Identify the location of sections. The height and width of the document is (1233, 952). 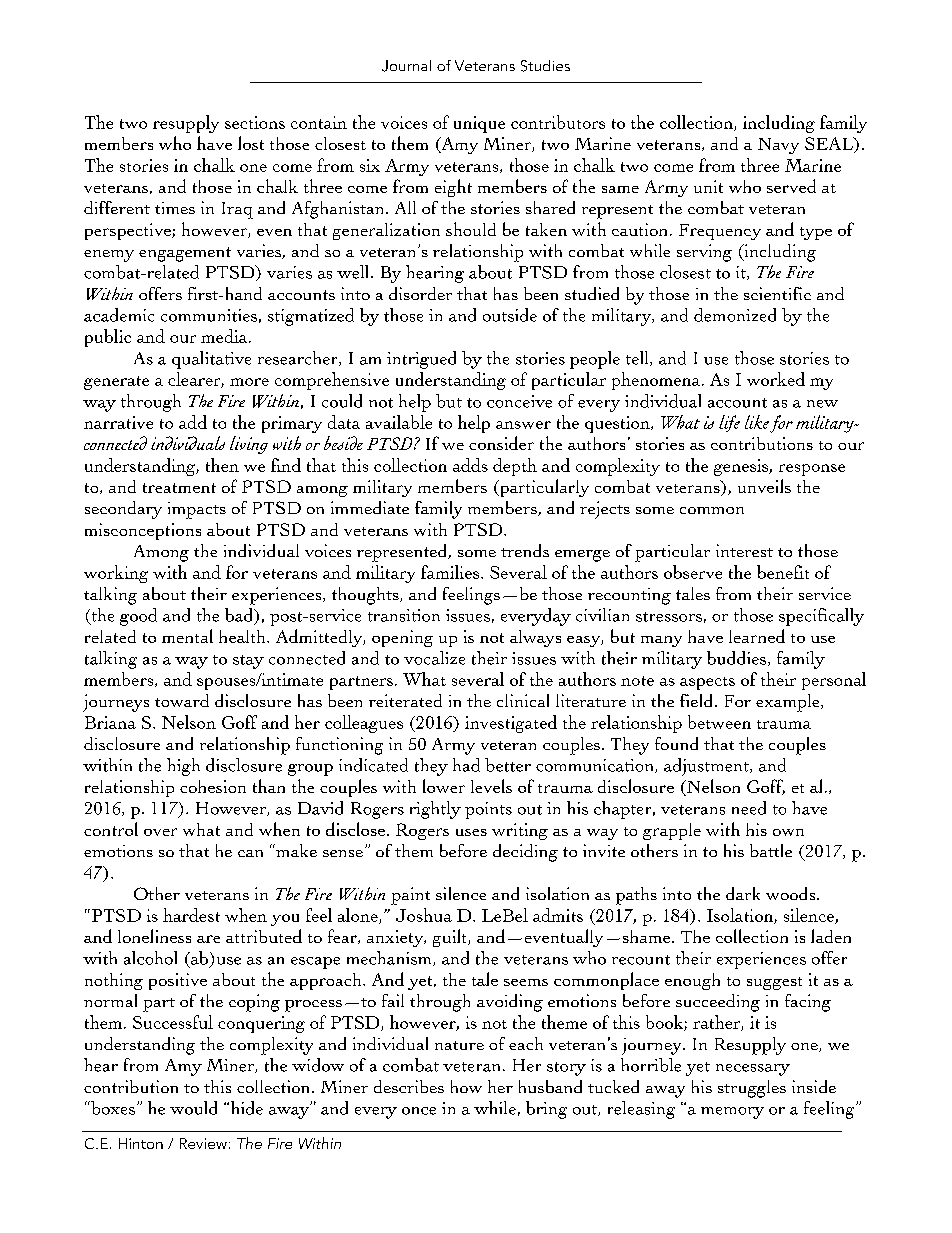
(255, 122).
